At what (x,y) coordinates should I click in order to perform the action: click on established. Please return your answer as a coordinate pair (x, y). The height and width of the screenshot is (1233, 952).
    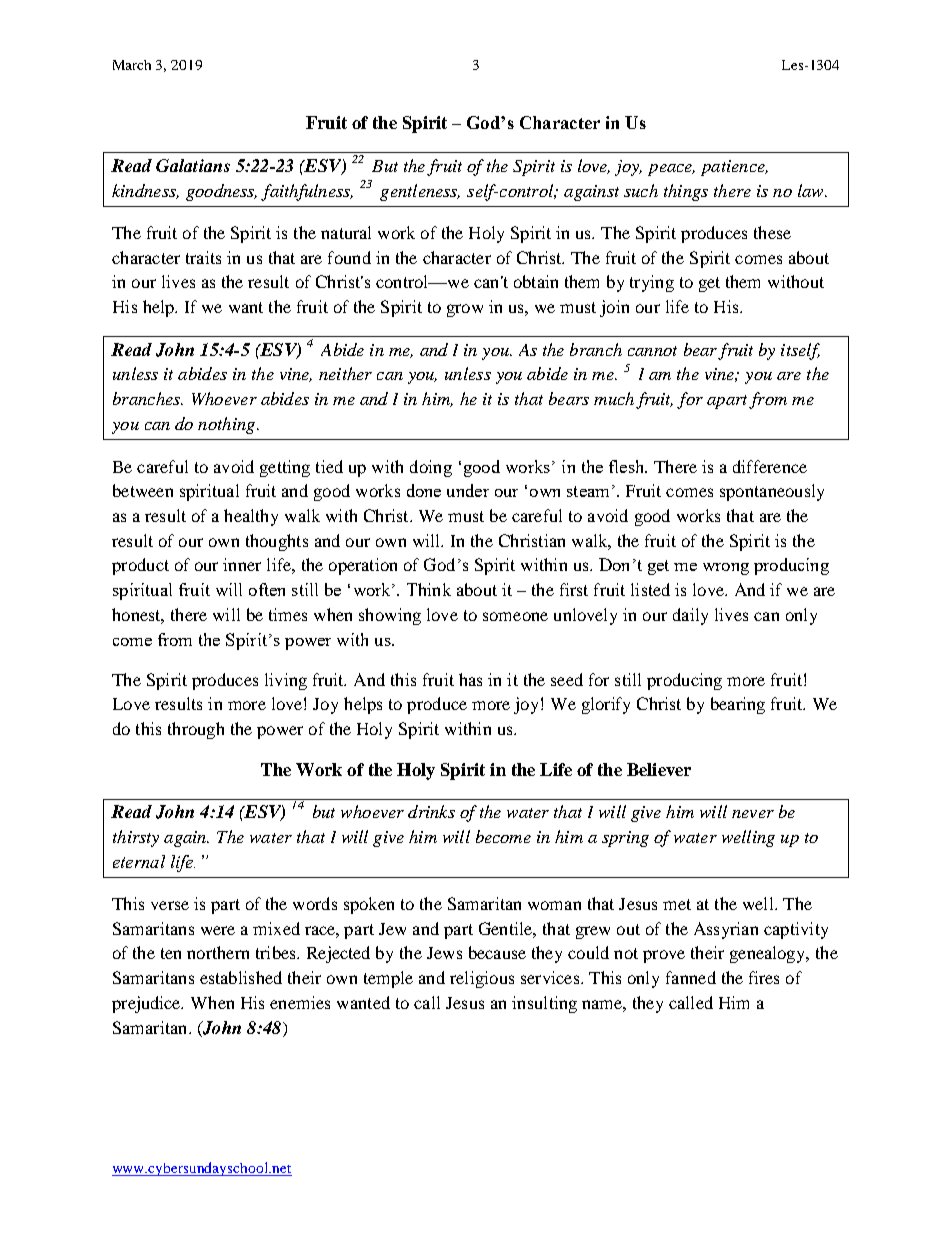
    Looking at the image, I should click on (241, 977).
